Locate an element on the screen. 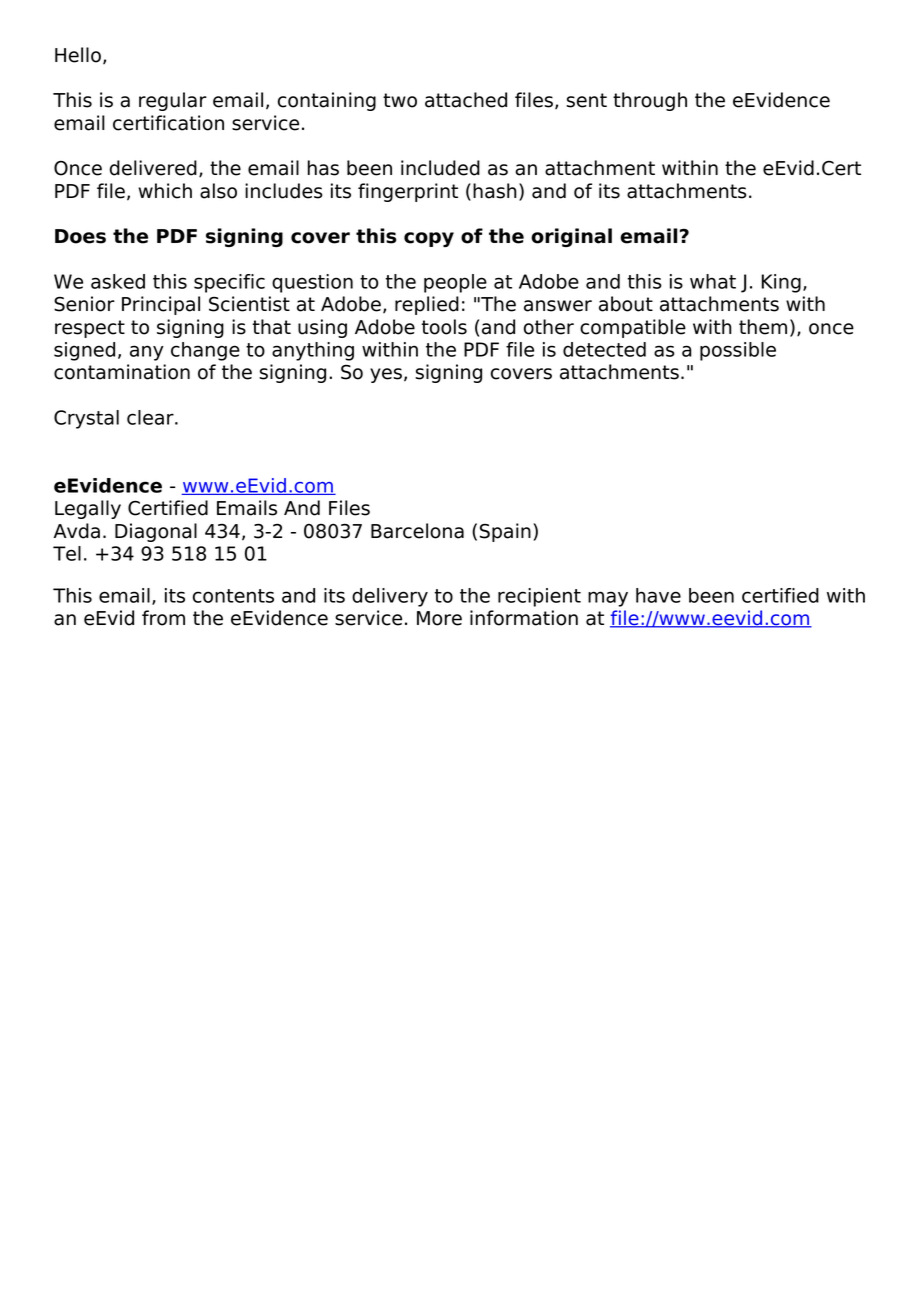 The image size is (924, 1308). through is located at coordinates (650, 101).
